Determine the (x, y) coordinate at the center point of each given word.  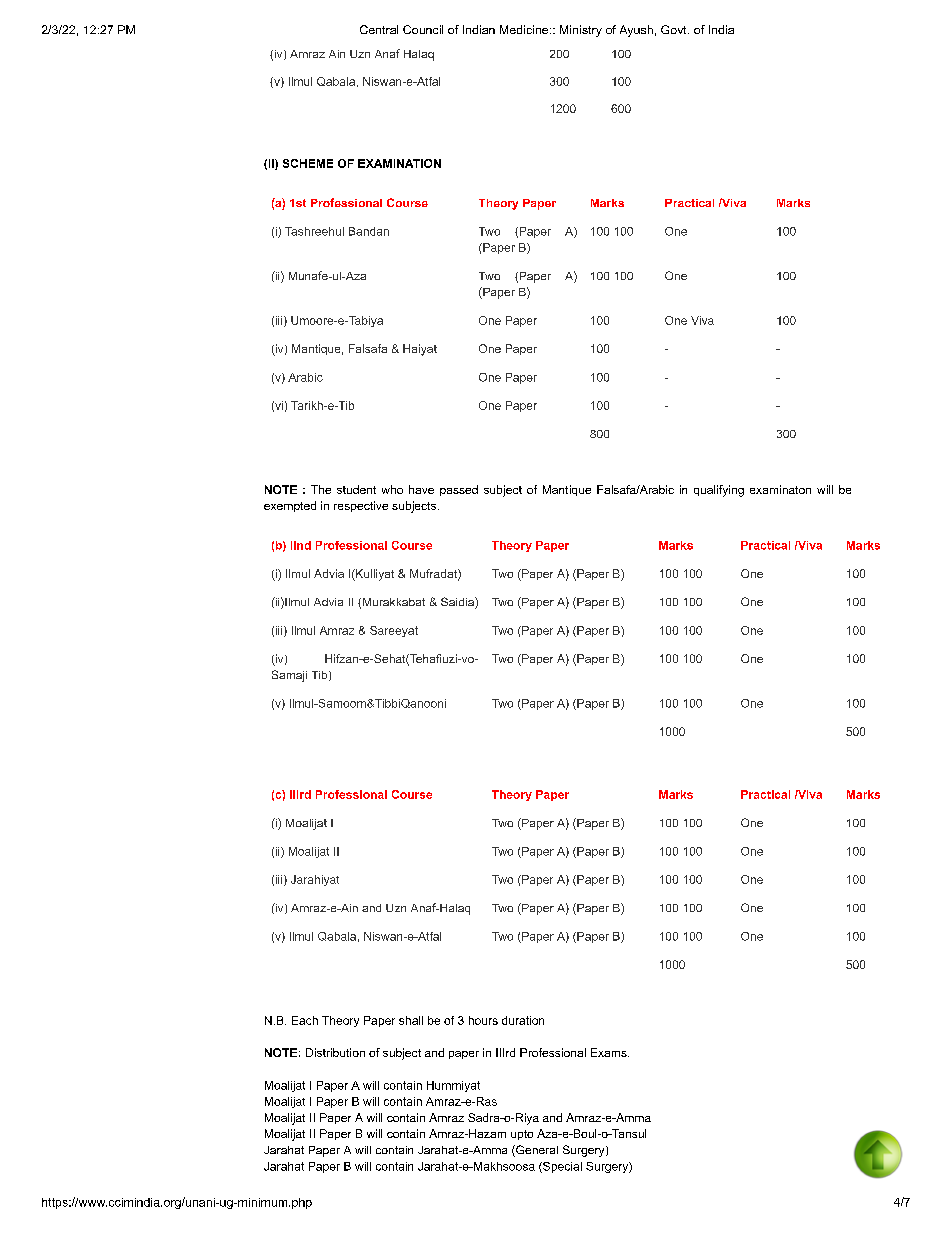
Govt (675, 29)
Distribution (335, 1052)
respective (361, 506)
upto (522, 1135)
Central (379, 29)
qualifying (719, 491)
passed (459, 490)
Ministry (581, 31)
